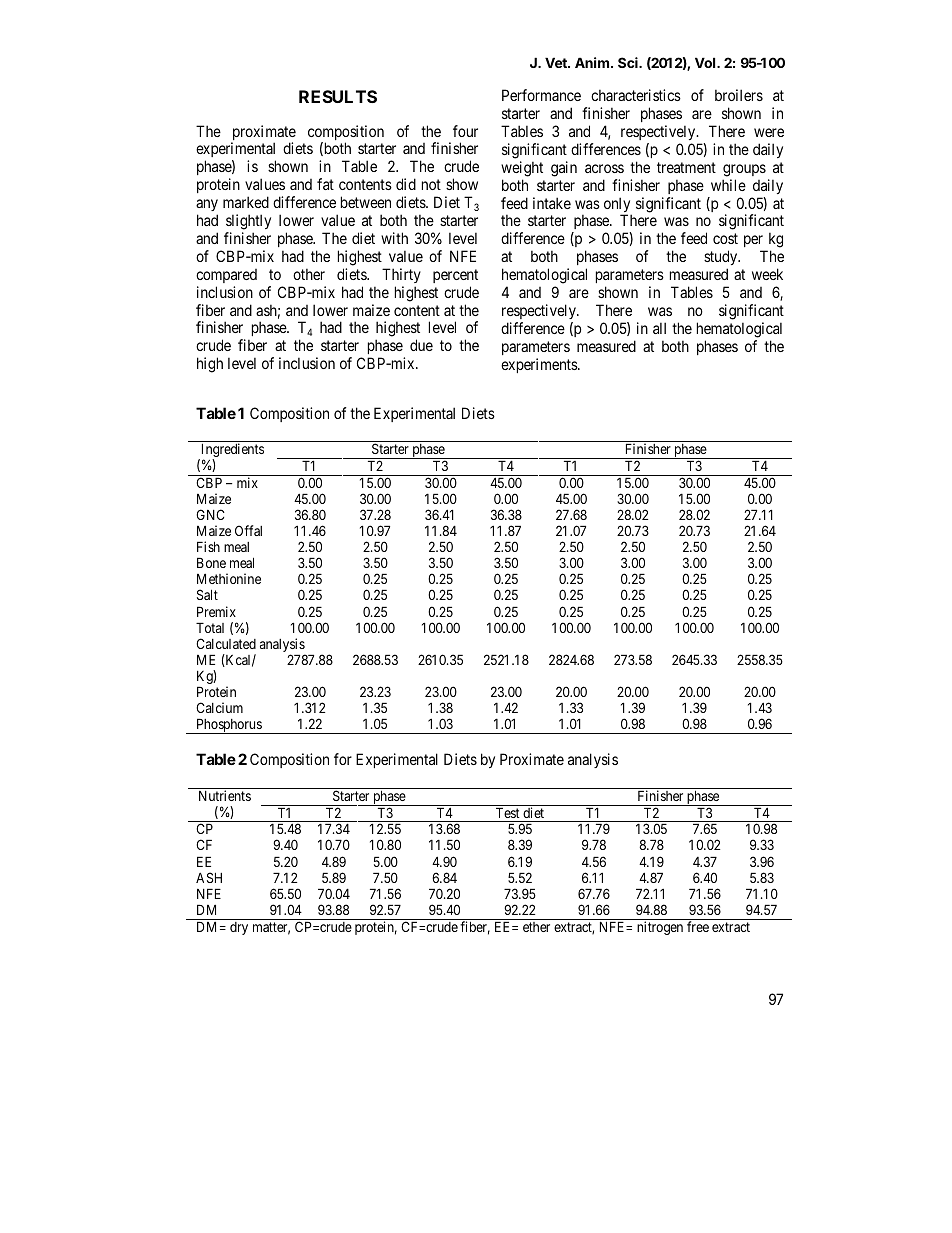 This screenshot has height=1233, width=952. I want to click on Methionine, so click(229, 578).
